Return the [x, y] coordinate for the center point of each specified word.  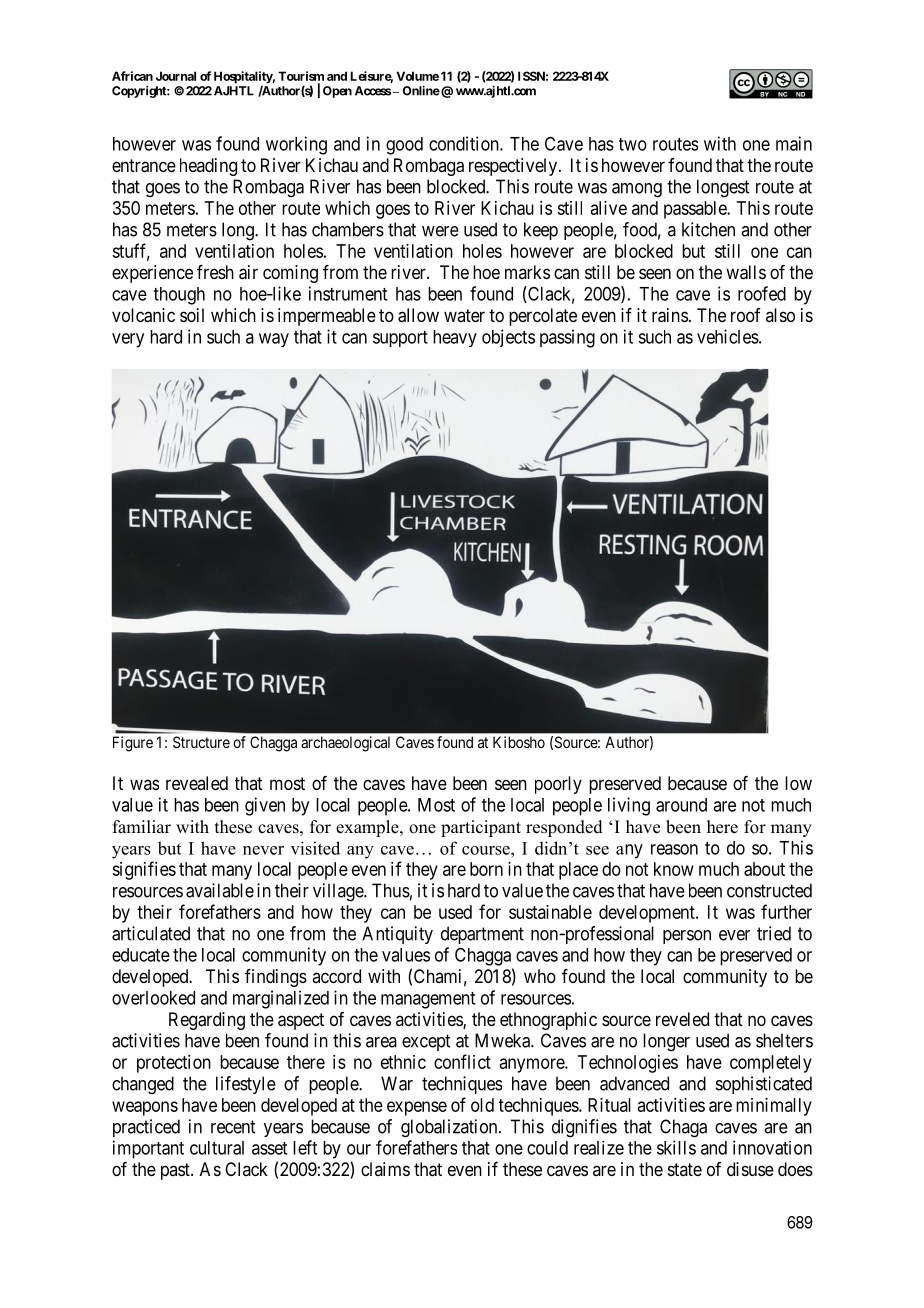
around [681, 805]
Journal [176, 76]
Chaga [683, 1128]
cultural [217, 1148]
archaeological [345, 744]
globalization [450, 1128]
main [794, 143]
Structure [201, 742]
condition [465, 143]
